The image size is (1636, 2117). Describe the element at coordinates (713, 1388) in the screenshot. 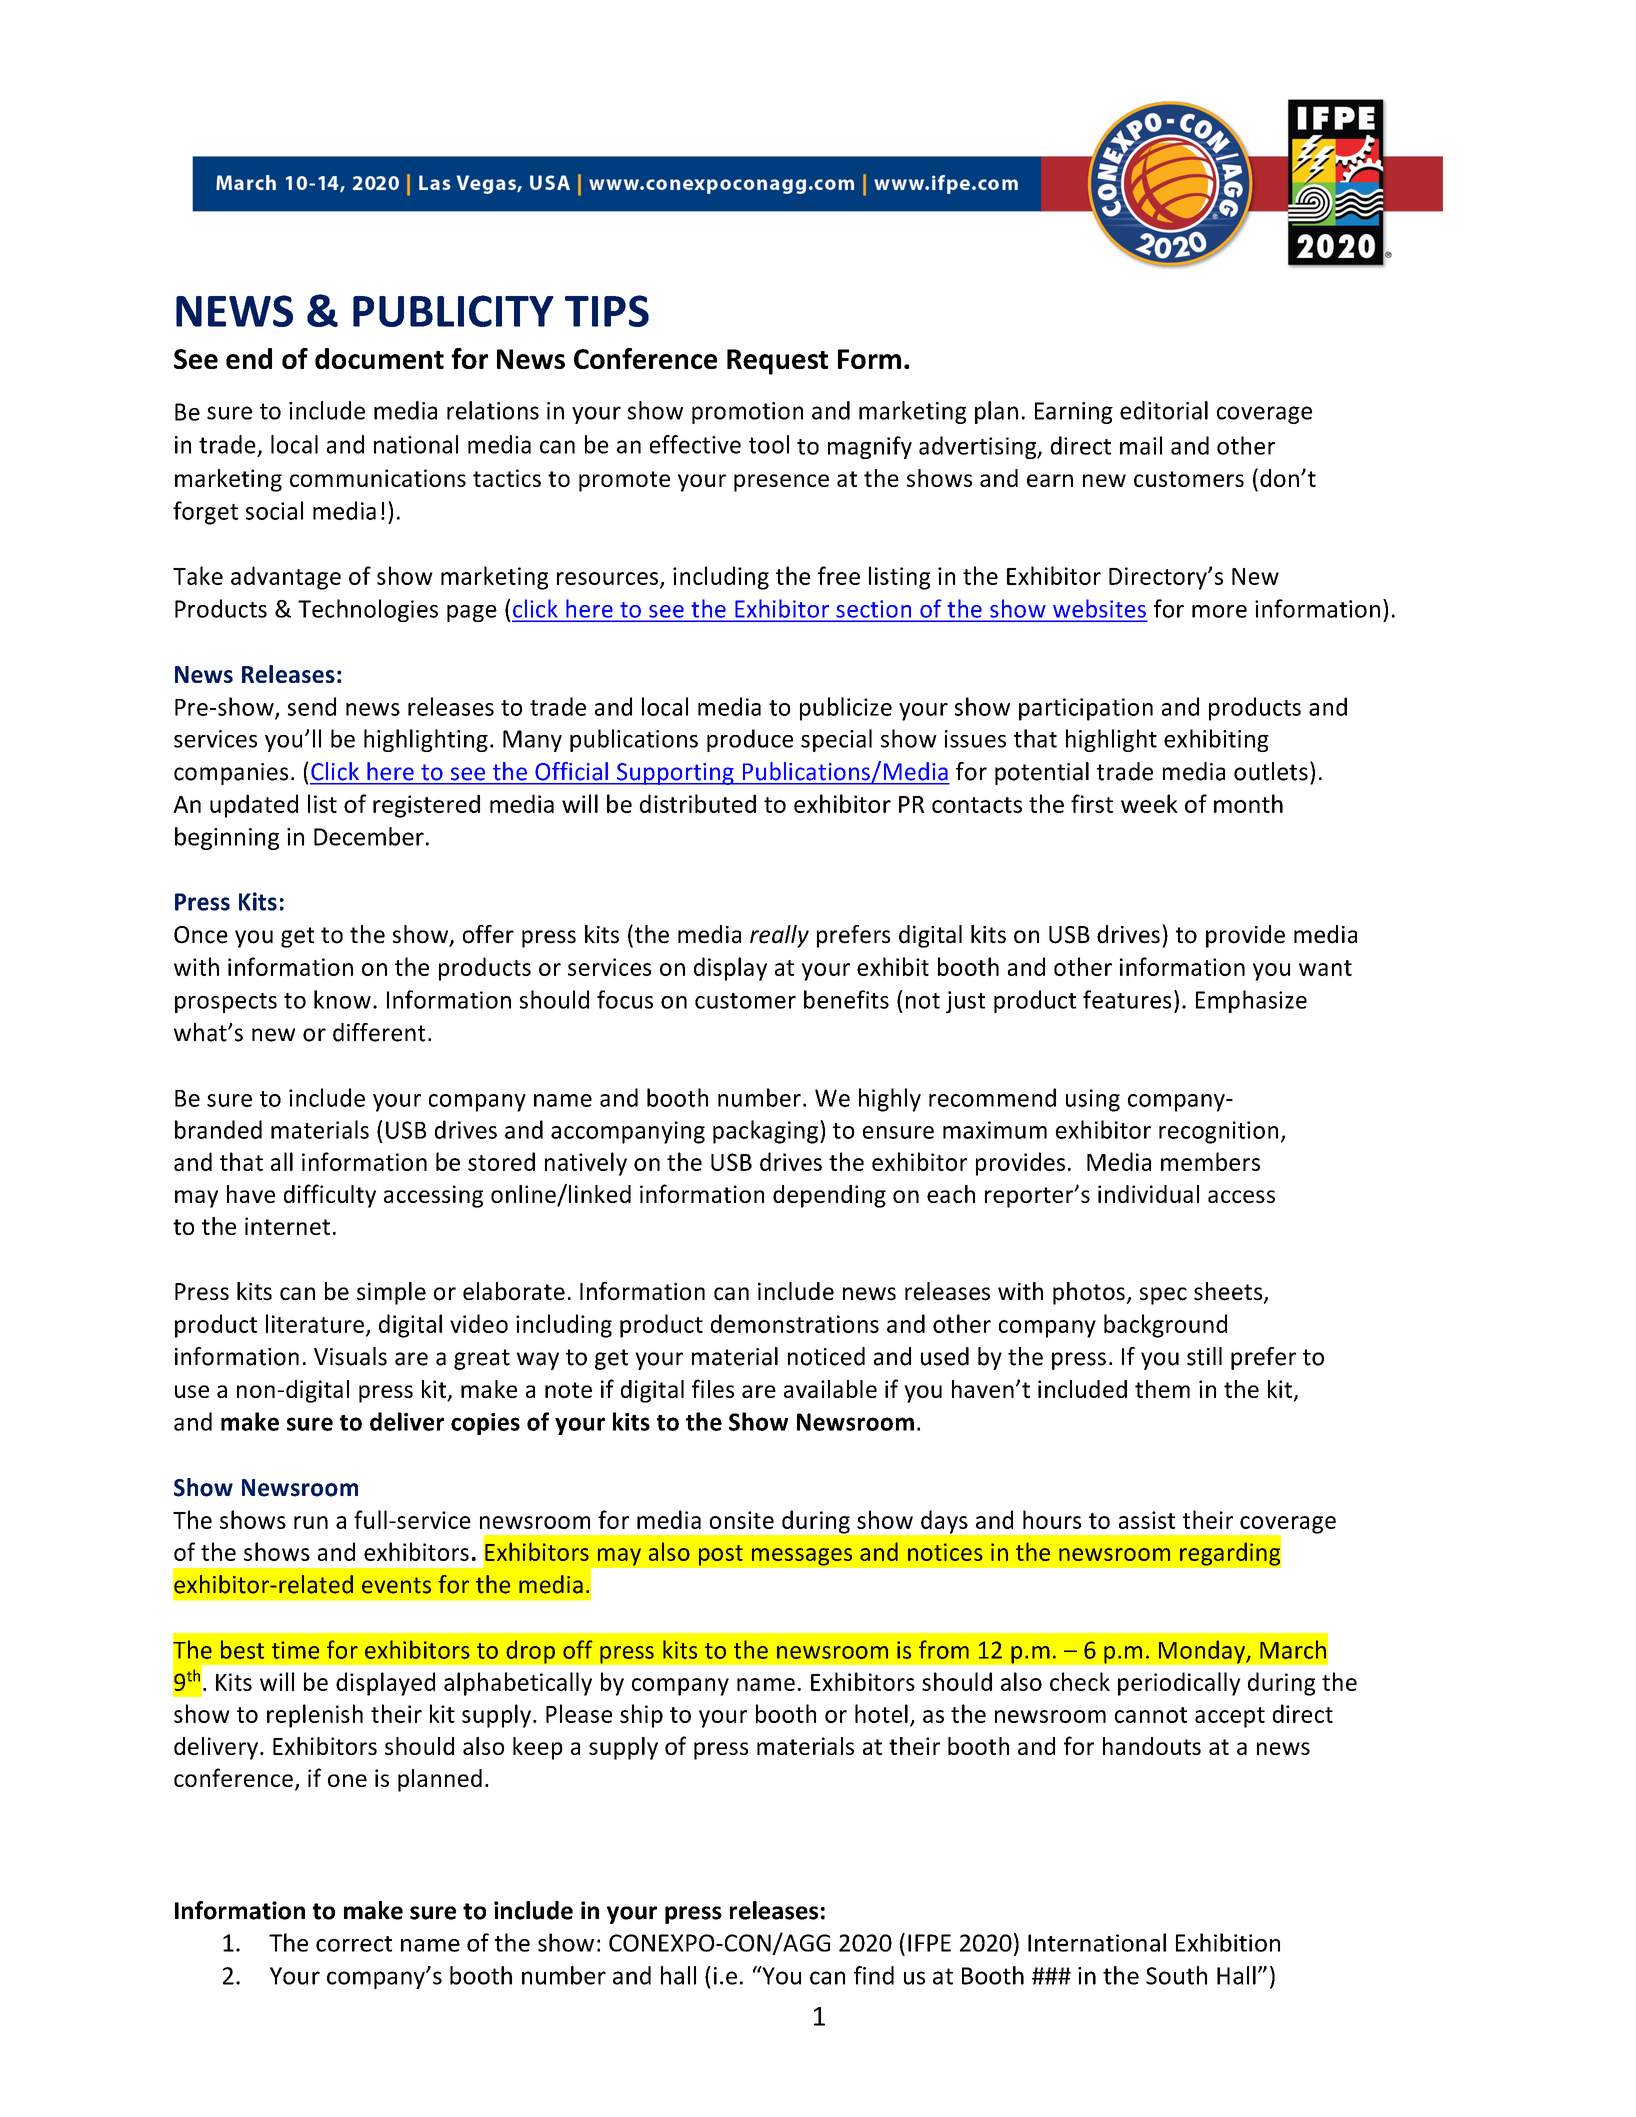

I see `files` at that location.
